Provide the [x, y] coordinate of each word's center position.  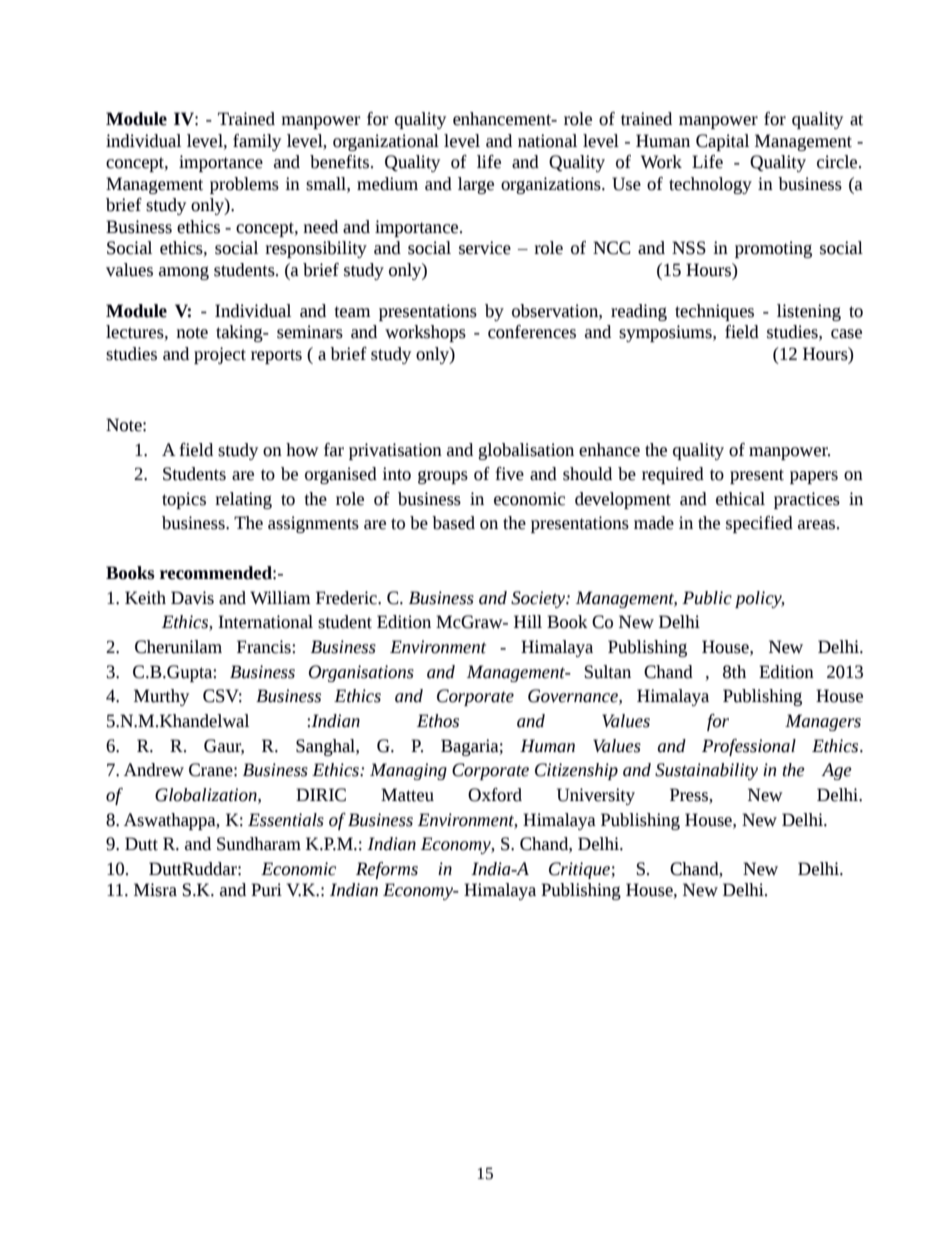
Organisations [361, 673]
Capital [722, 142]
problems [244, 185]
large [476, 185]
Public [707, 598]
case [846, 334]
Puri [266, 890]
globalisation [526, 451]
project [220, 355]
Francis [265, 647]
